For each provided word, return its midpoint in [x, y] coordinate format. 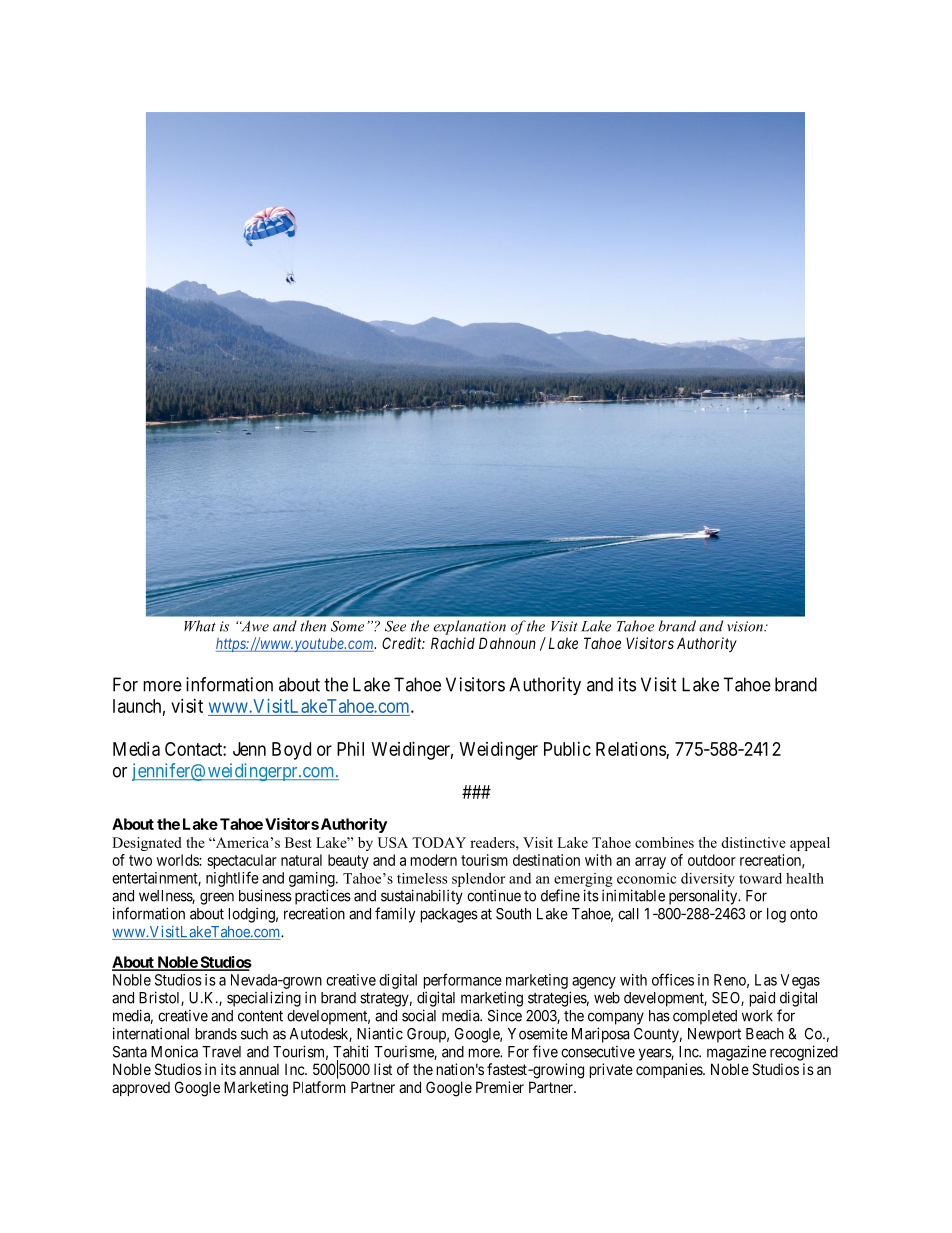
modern [434, 860]
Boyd [291, 751]
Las [766, 980]
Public [567, 749]
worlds [178, 860]
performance [463, 981]
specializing [264, 999]
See [395, 626]
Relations [631, 750]
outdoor [712, 860]
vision [746, 626]
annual [259, 1069]
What [200, 626]
